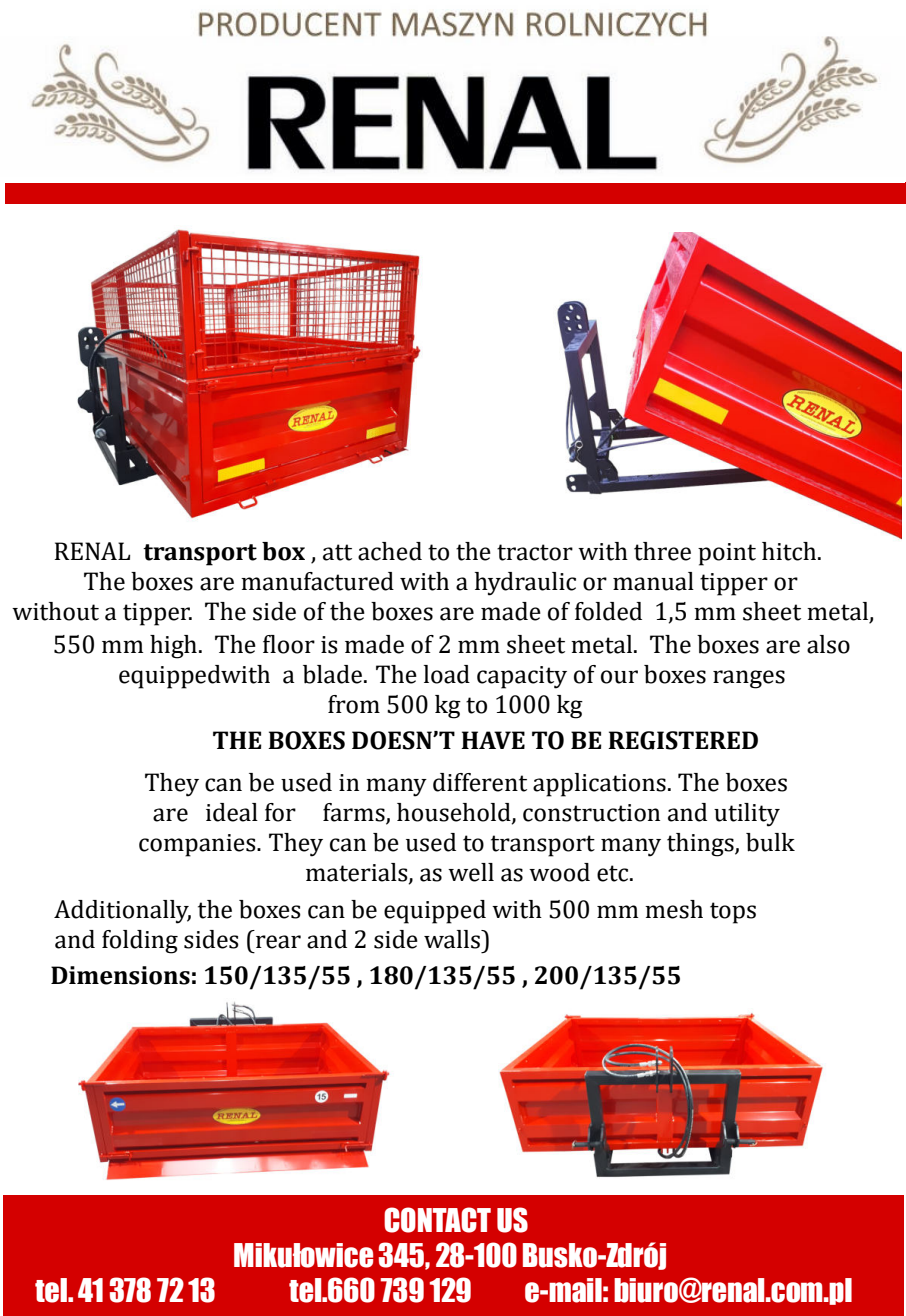 This page has height=1316, width=906. I want to click on ideal, so click(232, 812).
